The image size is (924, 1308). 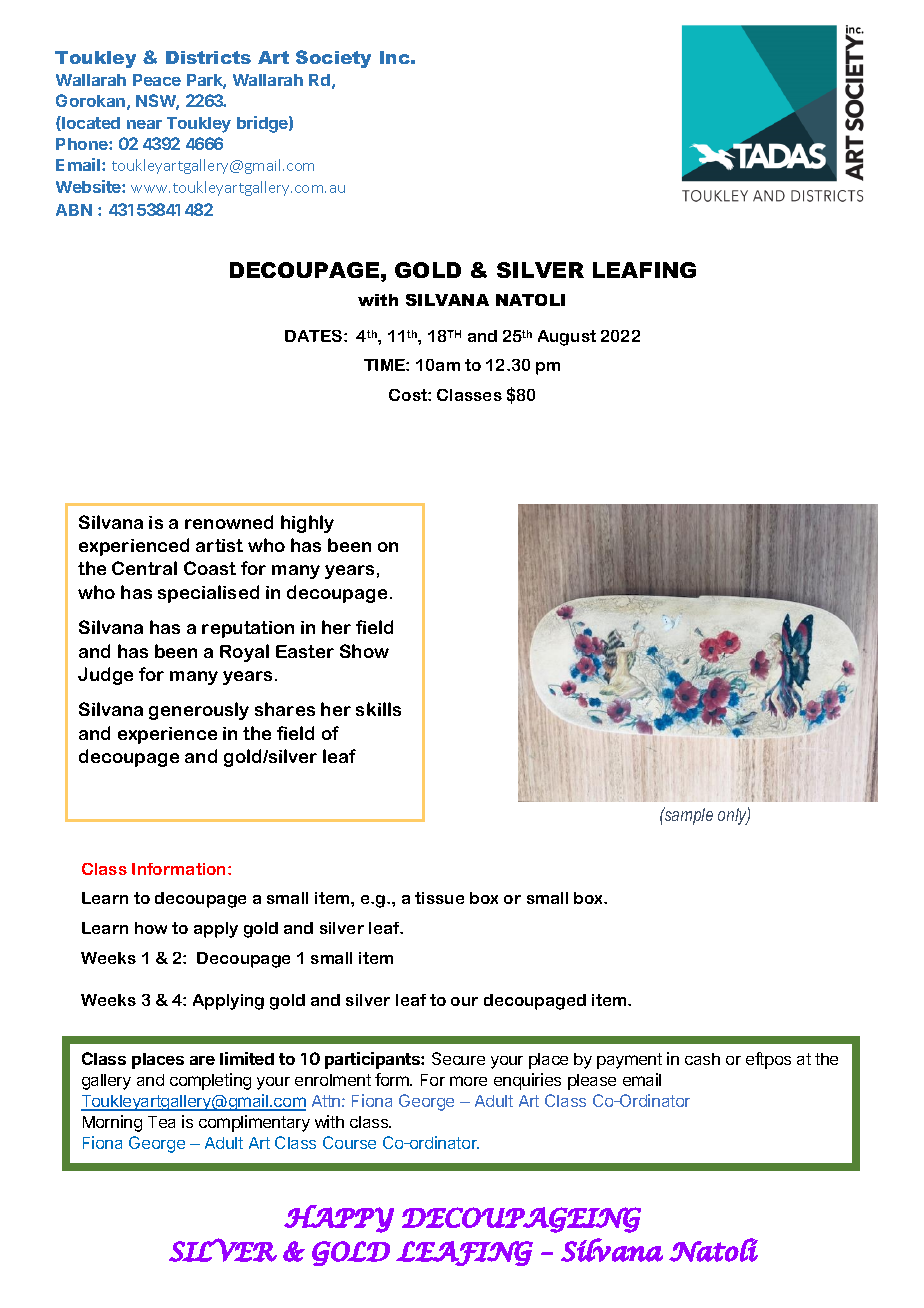 What do you see at coordinates (629, 1061) in the screenshot?
I see `payment` at bounding box center [629, 1061].
